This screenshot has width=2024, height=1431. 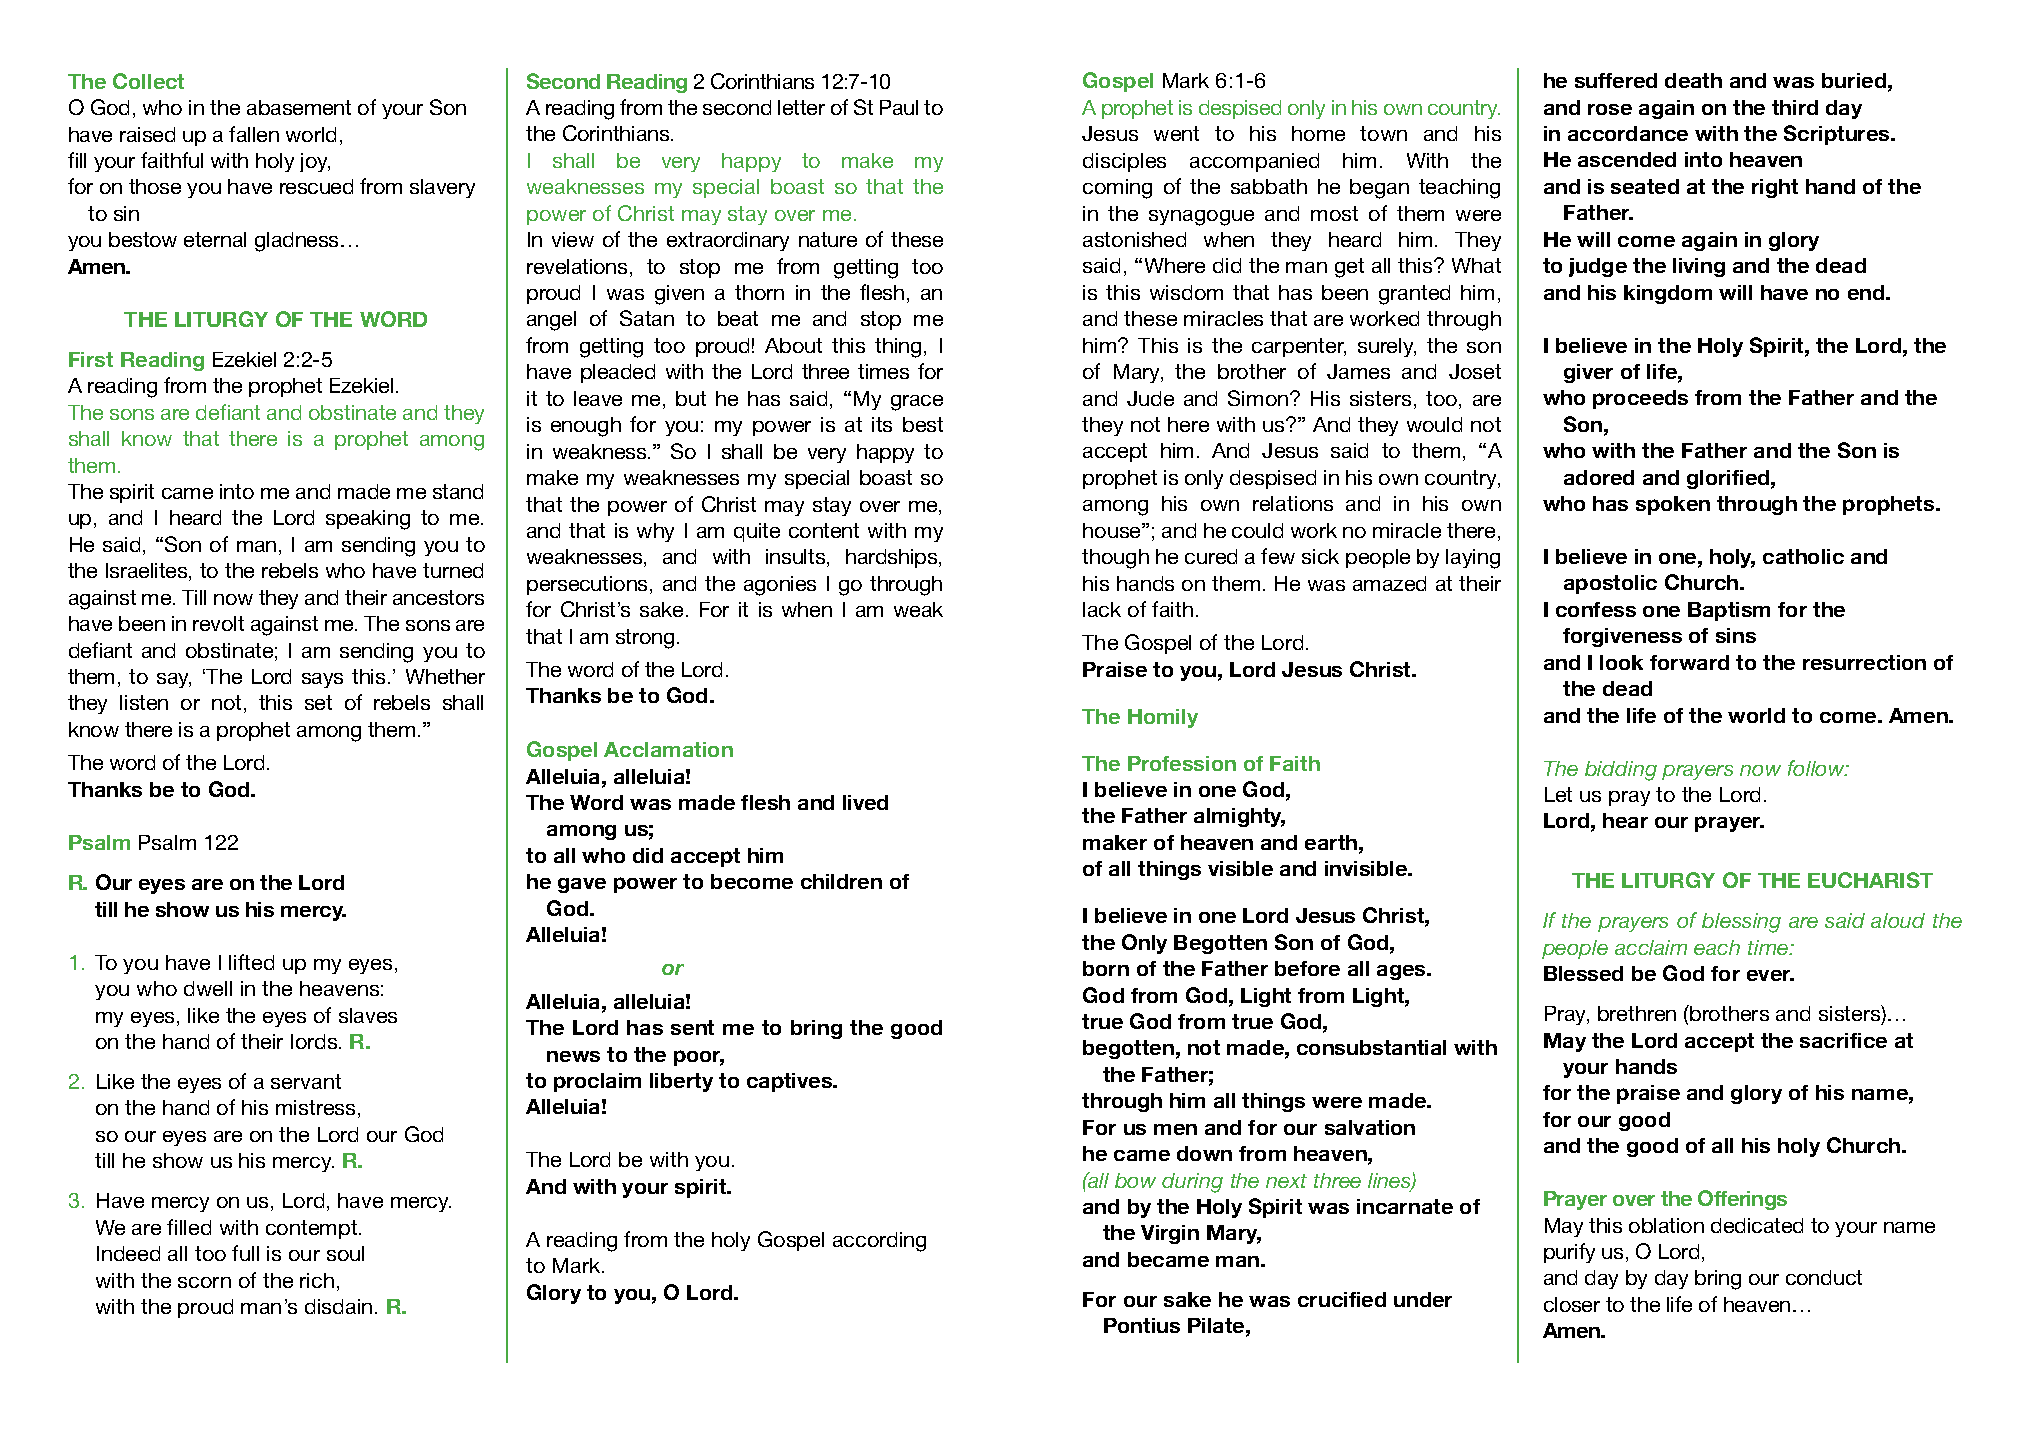 What do you see at coordinates (879, 1242) in the screenshot?
I see `according` at bounding box center [879, 1242].
